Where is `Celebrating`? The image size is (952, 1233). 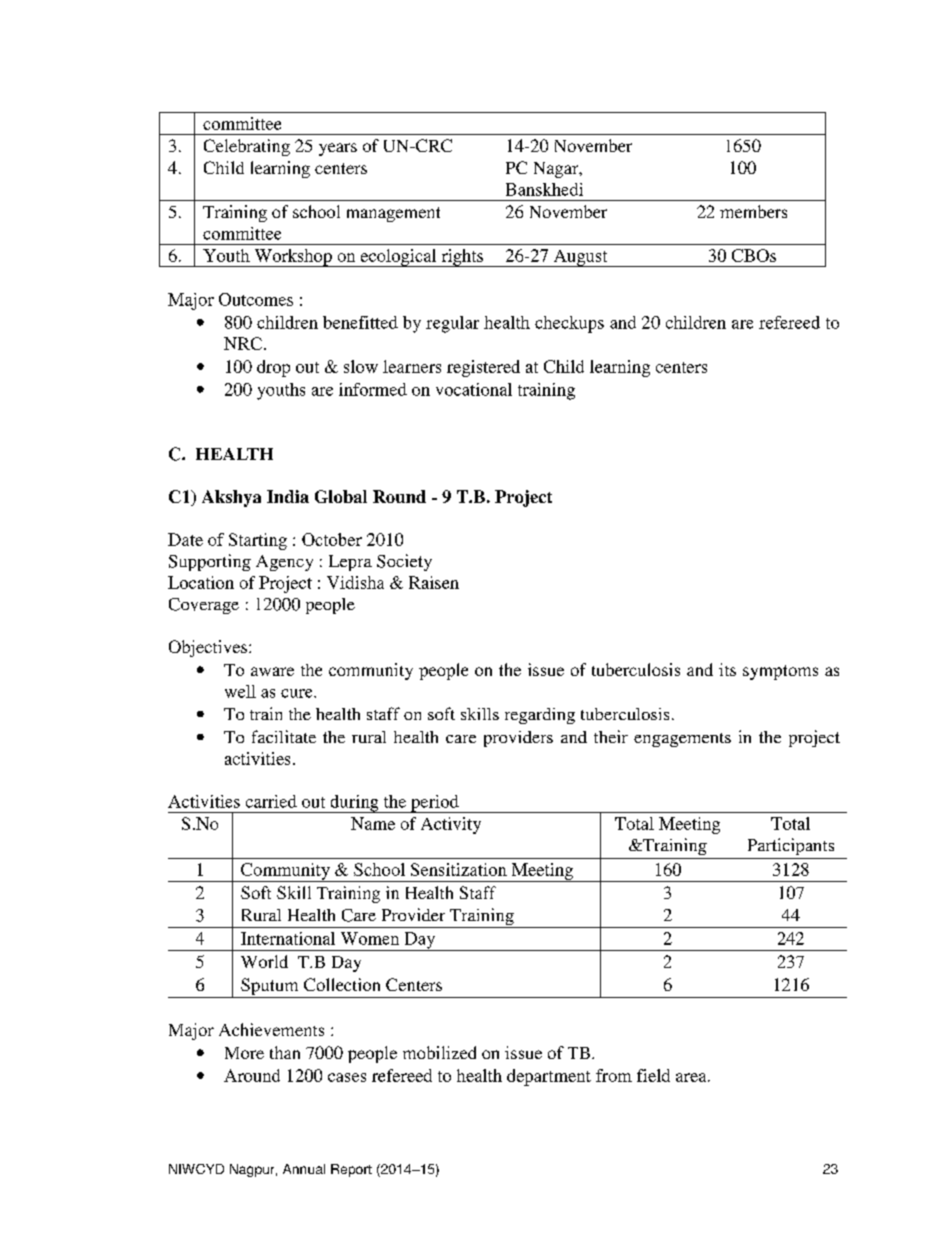 Celebrating is located at coordinates (247, 147).
